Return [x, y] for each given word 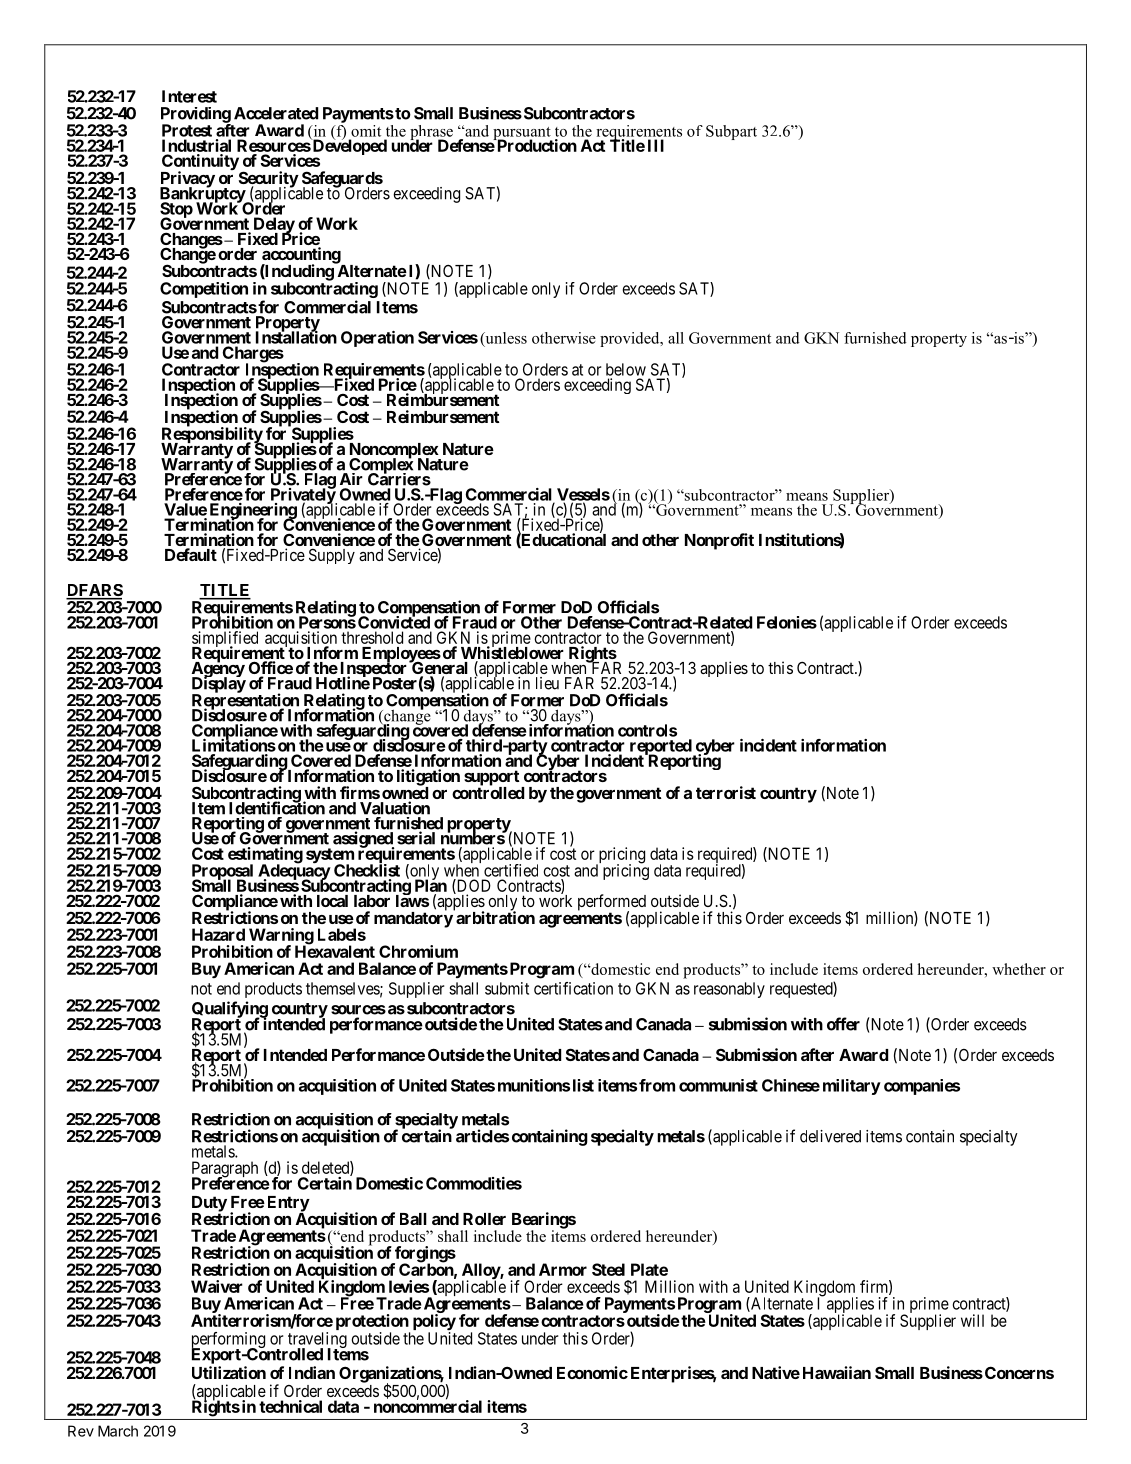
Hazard [218, 934]
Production [536, 145]
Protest [187, 130]
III [656, 145]
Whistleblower [512, 653]
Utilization [229, 1372]
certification [573, 988]
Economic [592, 1372]
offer [843, 1024]
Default [191, 554]
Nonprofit [719, 541]
